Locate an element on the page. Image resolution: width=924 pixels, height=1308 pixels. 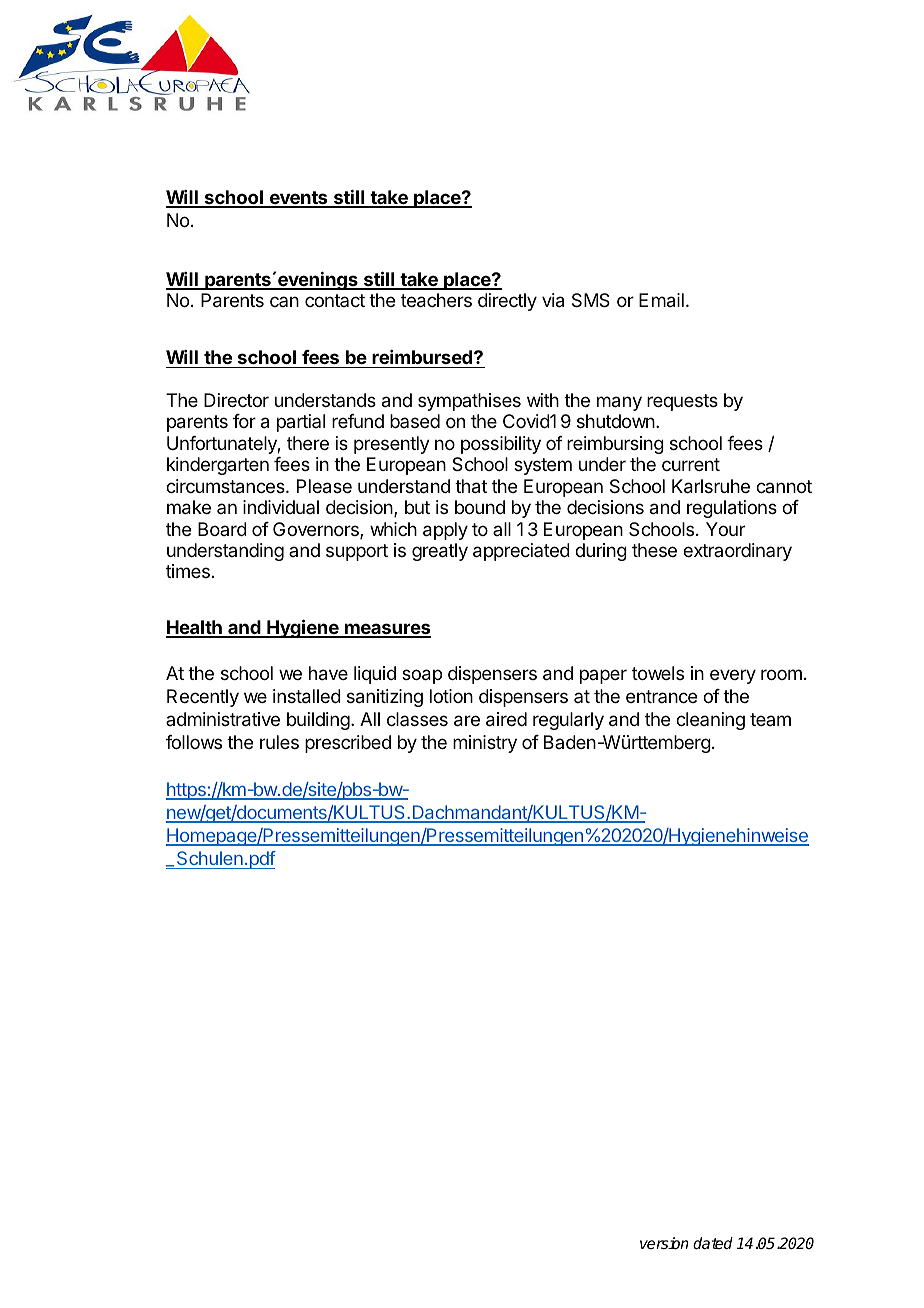
cleaning is located at coordinates (710, 721).
